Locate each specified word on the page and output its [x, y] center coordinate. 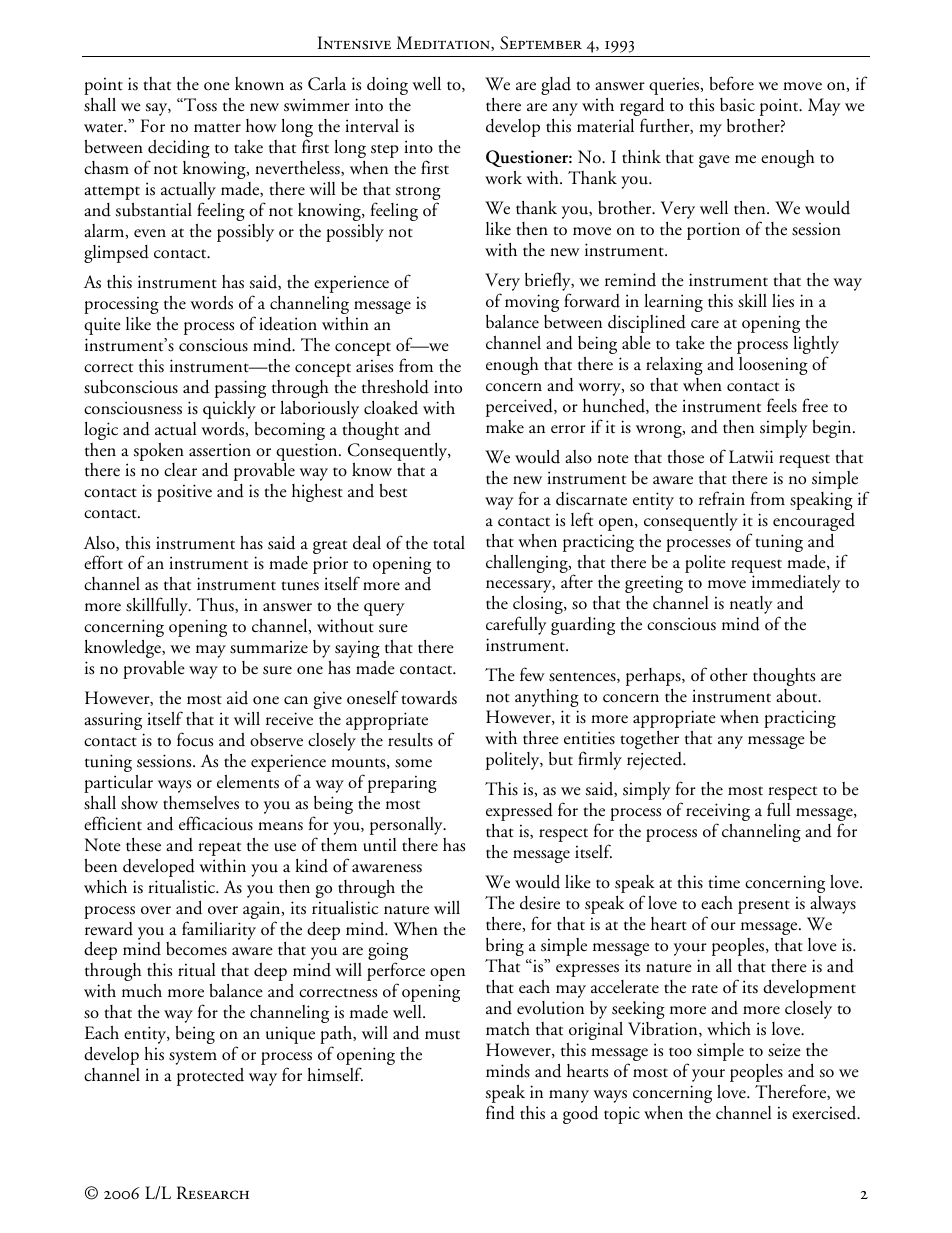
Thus [216, 605]
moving [532, 303]
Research [213, 1193]
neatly [751, 605]
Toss [199, 105]
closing [539, 606]
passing [240, 389]
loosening [773, 366]
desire [540, 903]
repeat [219, 849]
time [724, 882]
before [731, 83]
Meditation [444, 43]
